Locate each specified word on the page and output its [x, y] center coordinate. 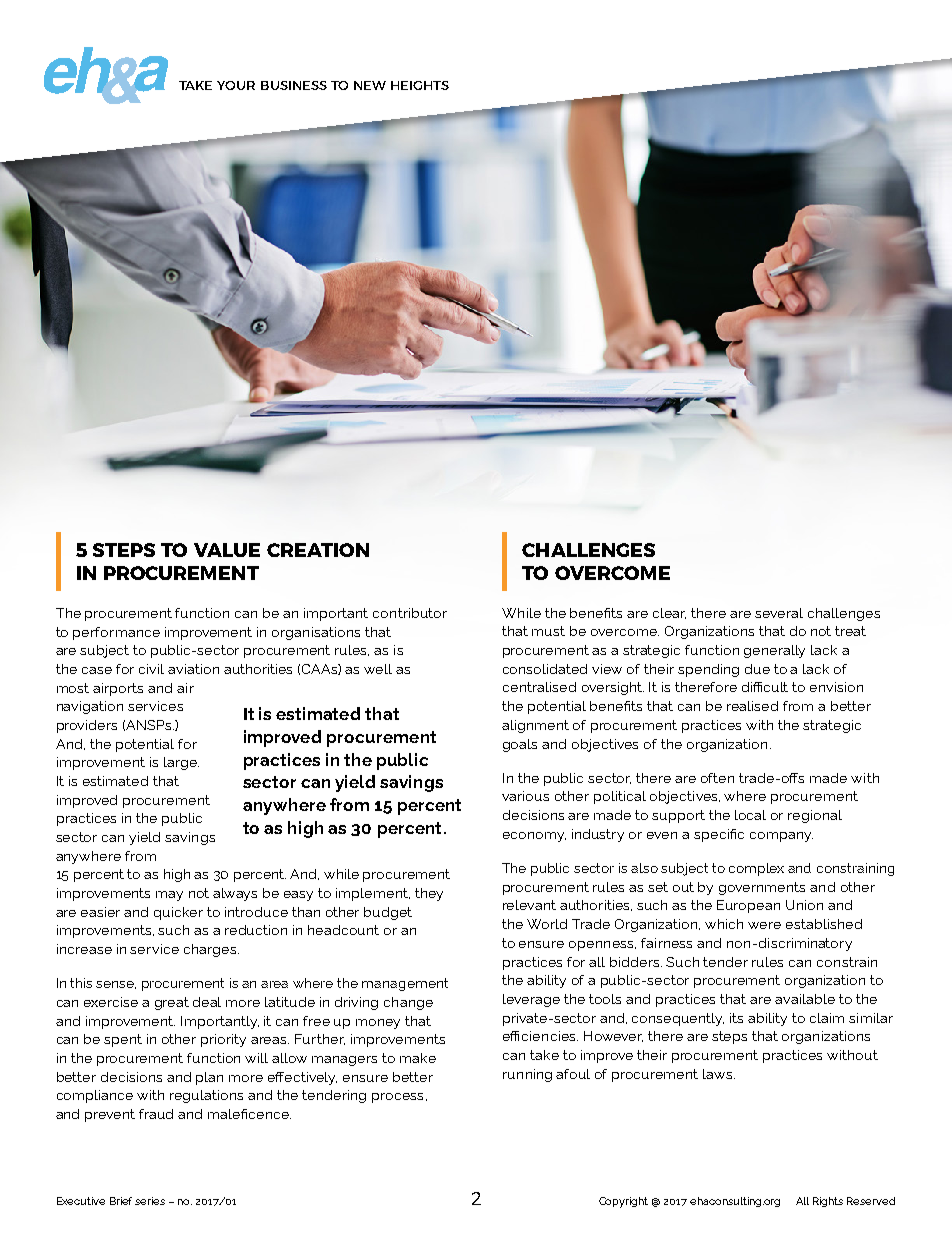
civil [151, 669]
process [397, 1098]
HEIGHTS [420, 85]
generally [774, 651]
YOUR [236, 85]
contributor [410, 613]
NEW [370, 85]
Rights [828, 1202]
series [150, 1201]
